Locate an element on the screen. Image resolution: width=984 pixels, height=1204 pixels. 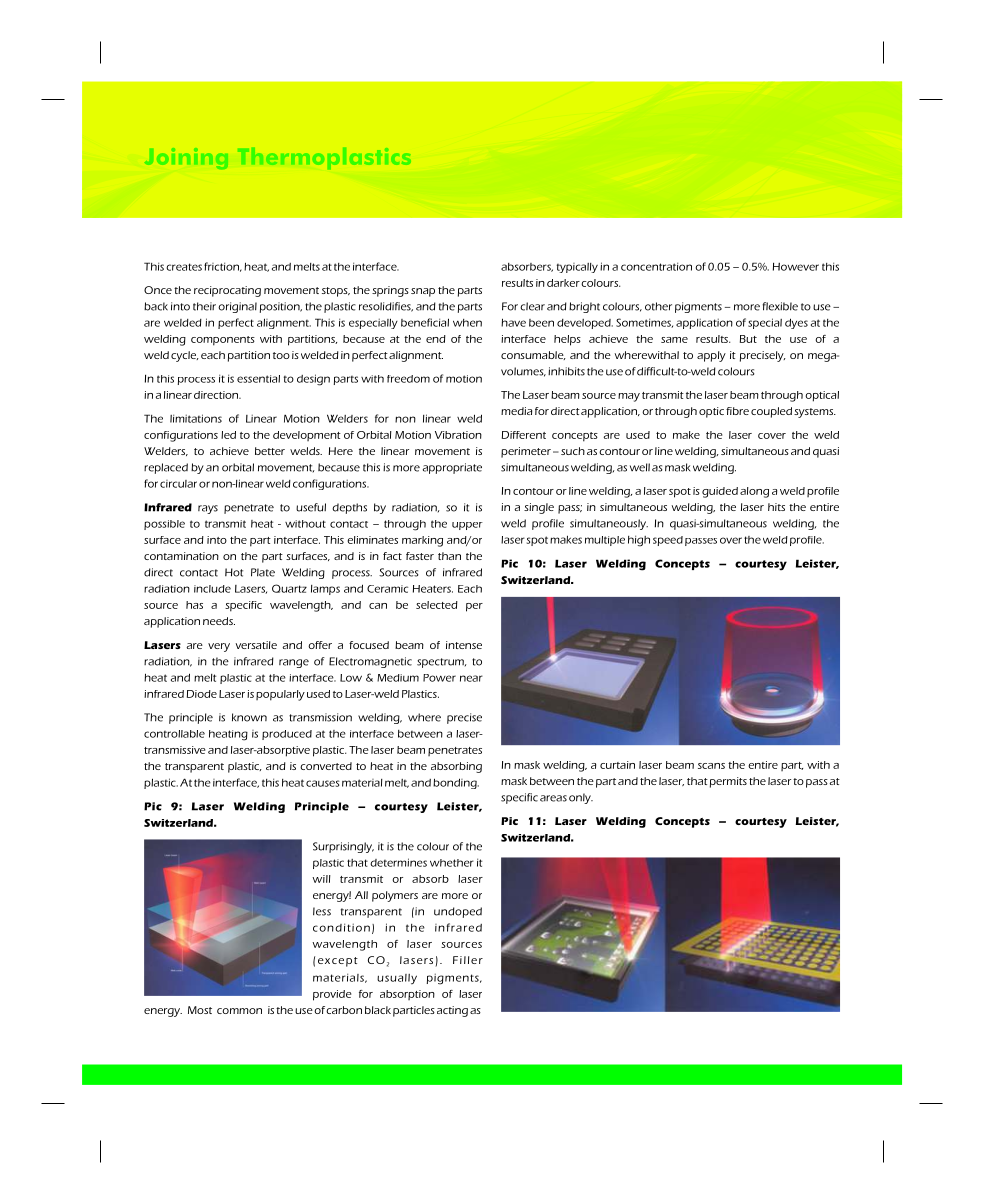
speed is located at coordinates (668, 541).
